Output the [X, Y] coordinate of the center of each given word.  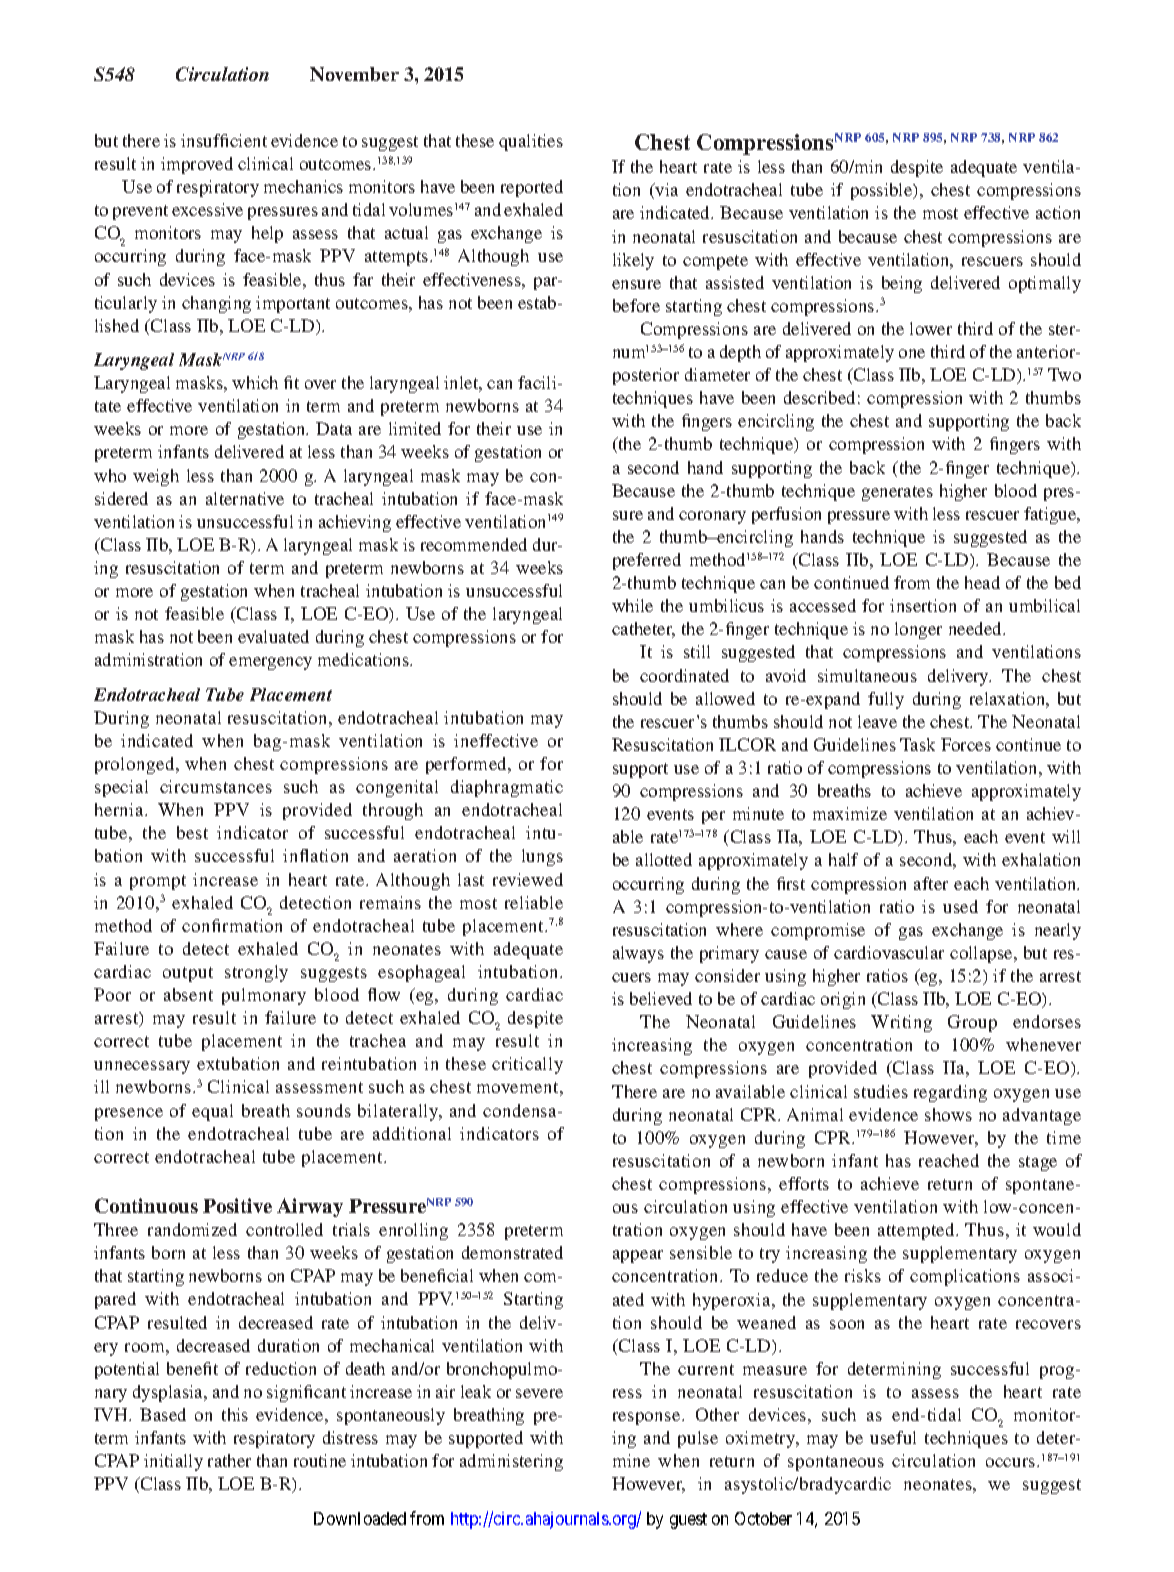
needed [976, 628]
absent [188, 994]
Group [972, 1023]
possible [883, 191]
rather [229, 1460]
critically [527, 1065]
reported [532, 188]
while [632, 605]
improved [197, 165]
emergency [270, 663]
